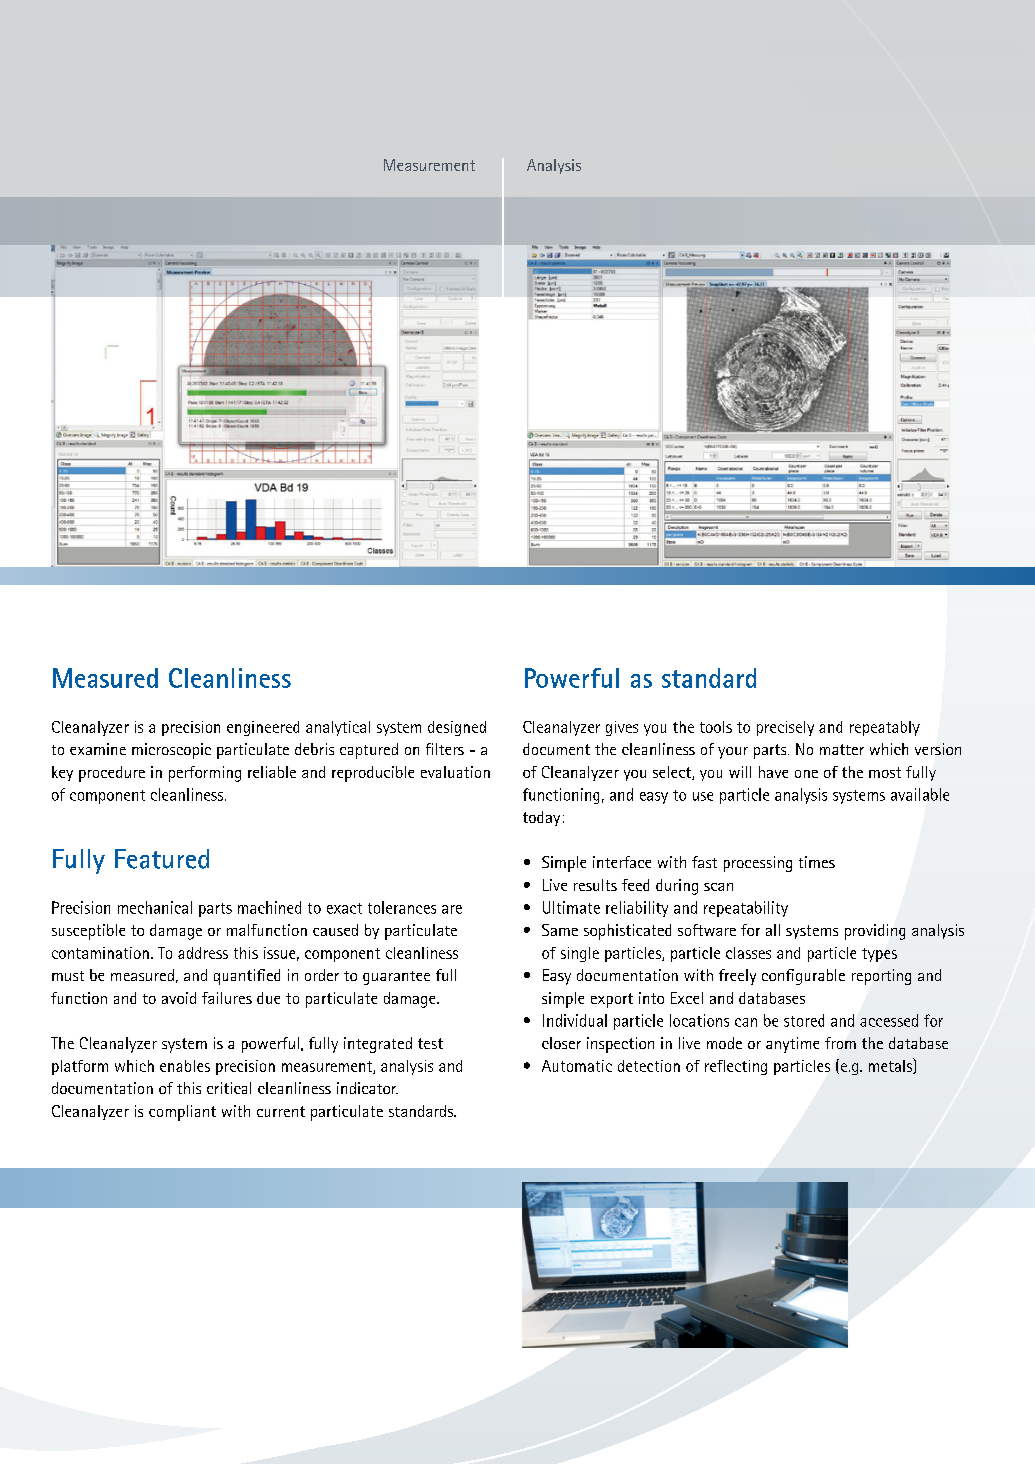  I want to click on Featured, so click(162, 859).
